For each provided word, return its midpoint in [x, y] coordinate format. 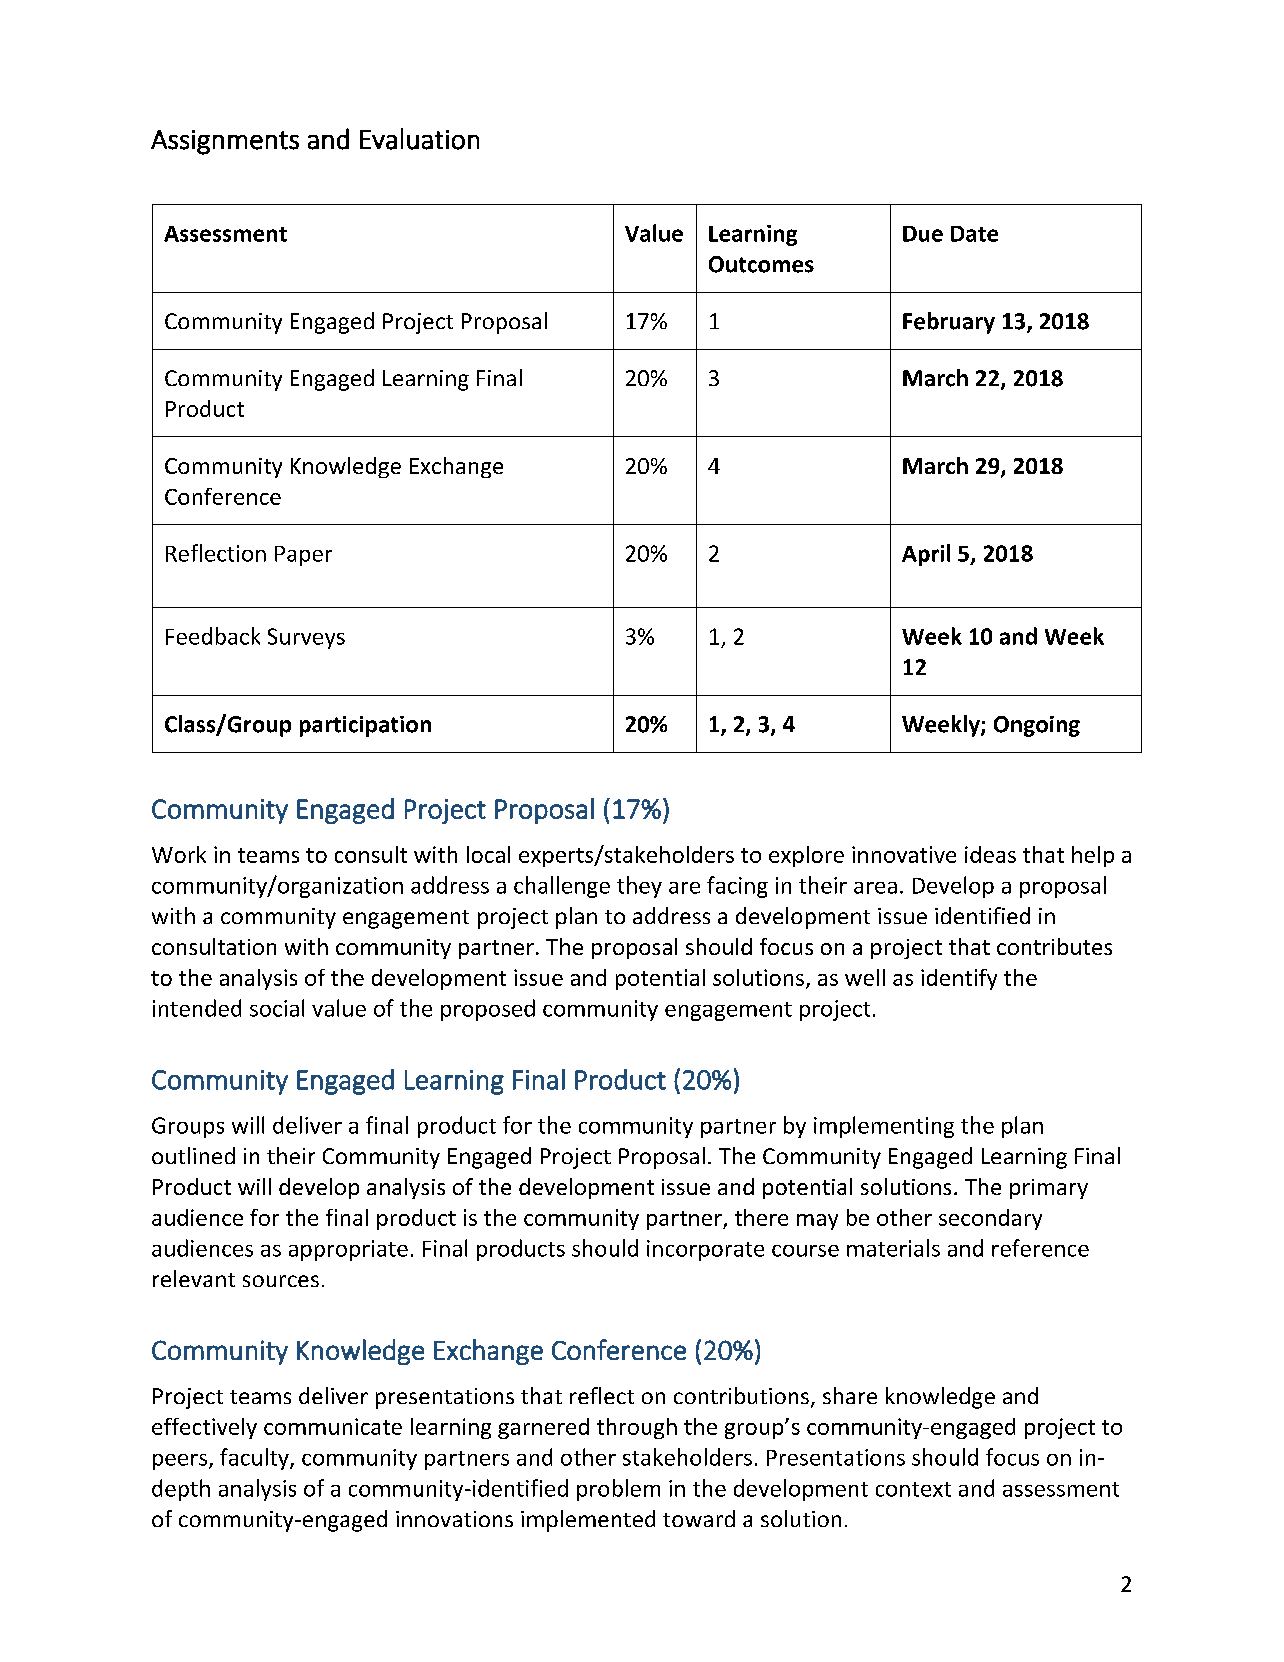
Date [974, 234]
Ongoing [1037, 726]
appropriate [348, 1250]
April [926, 555]
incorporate [705, 1250]
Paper [303, 556]
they [639, 887]
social [277, 1008]
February [949, 323]
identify [959, 979]
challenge [562, 887]
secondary [990, 1219]
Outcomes [761, 264]
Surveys [306, 638]
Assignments [225, 142]
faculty [255, 1459]
